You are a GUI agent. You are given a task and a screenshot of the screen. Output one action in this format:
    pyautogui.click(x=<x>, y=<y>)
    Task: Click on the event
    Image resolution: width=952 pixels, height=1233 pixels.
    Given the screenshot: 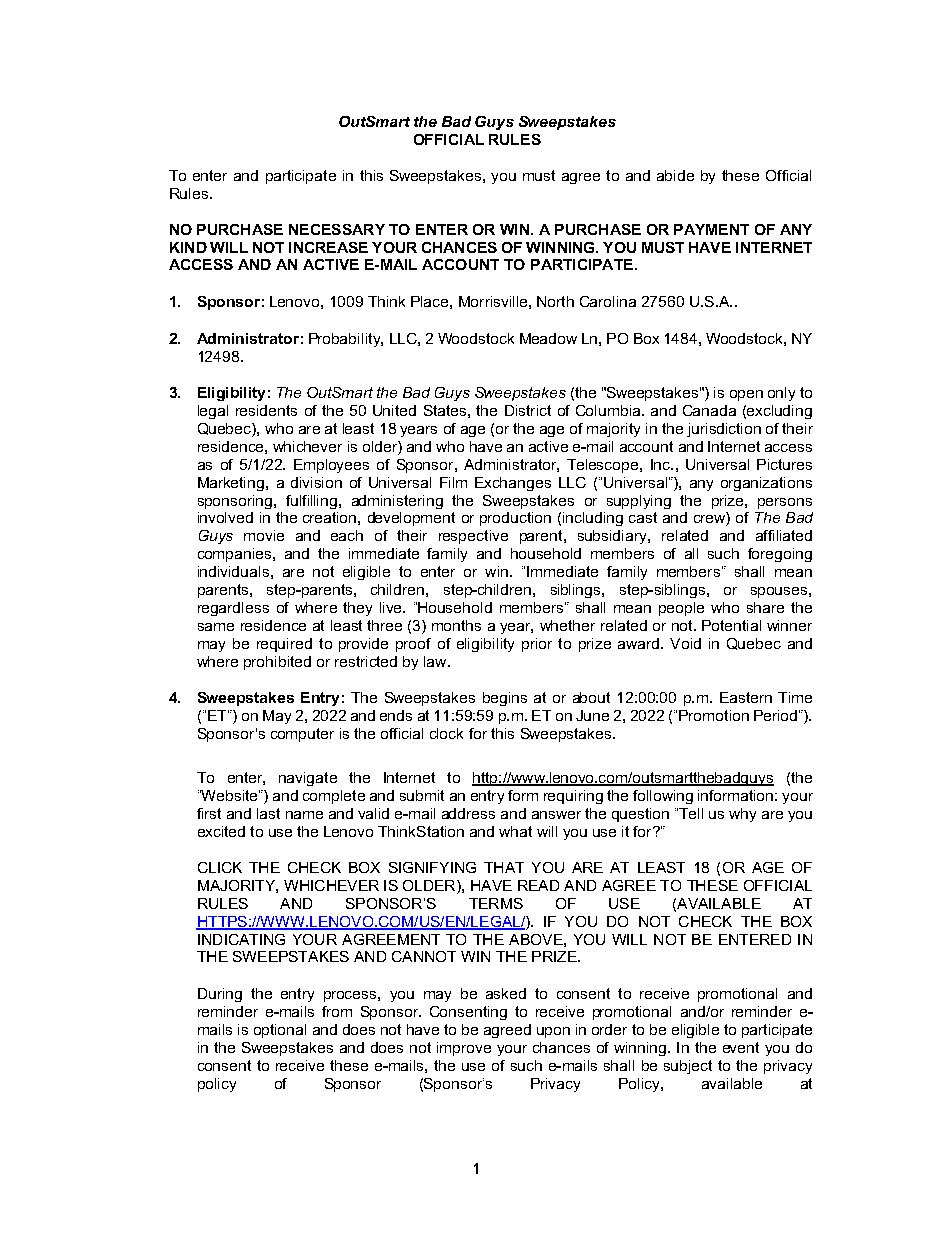 What is the action you would take?
    pyautogui.click(x=741, y=1047)
